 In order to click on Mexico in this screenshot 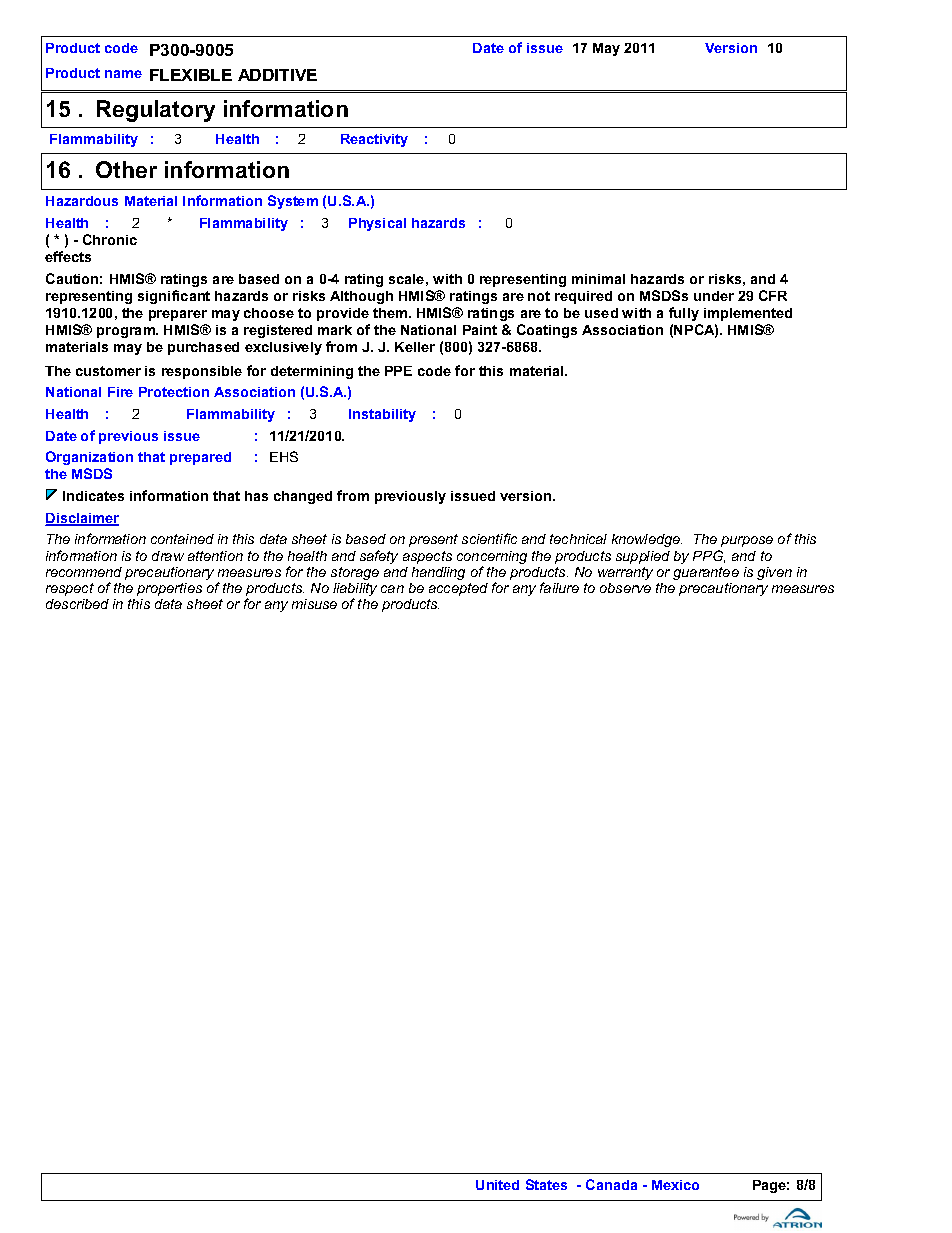, I will do `click(675, 1185)`.
